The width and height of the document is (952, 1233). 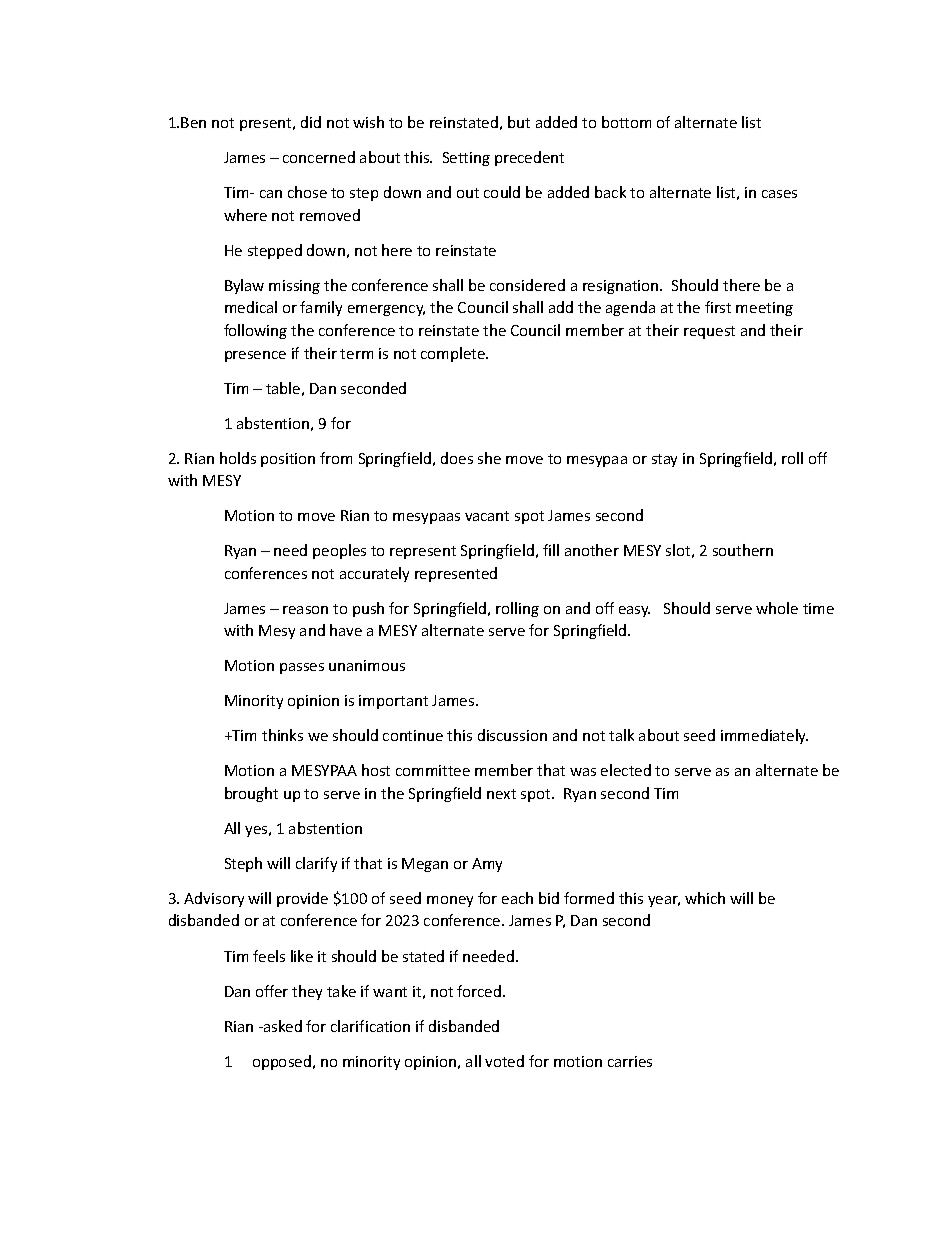 What do you see at coordinates (777, 608) in the document?
I see `whole` at bounding box center [777, 608].
